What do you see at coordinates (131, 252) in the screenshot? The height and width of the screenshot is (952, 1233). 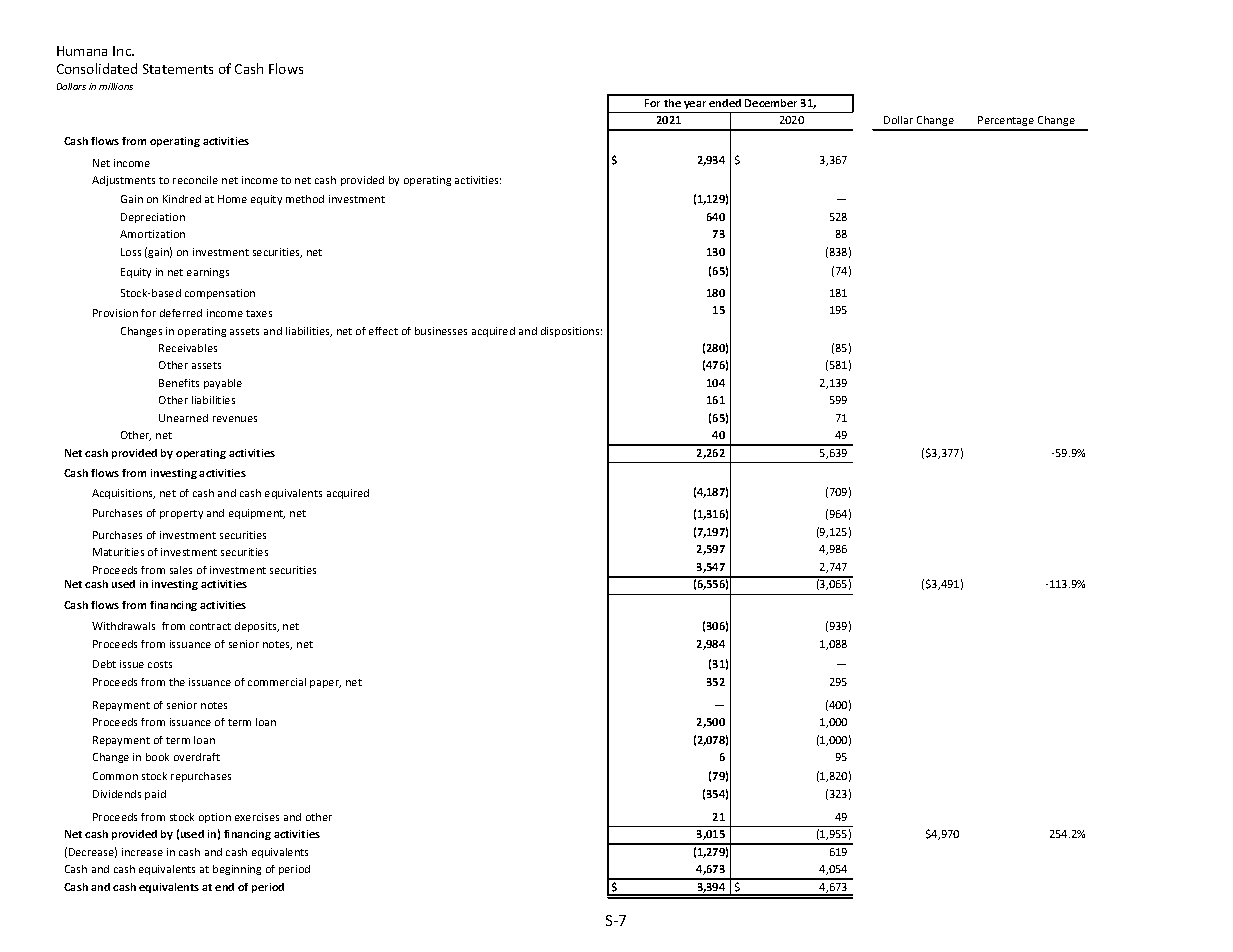 I see `Loss` at bounding box center [131, 252].
